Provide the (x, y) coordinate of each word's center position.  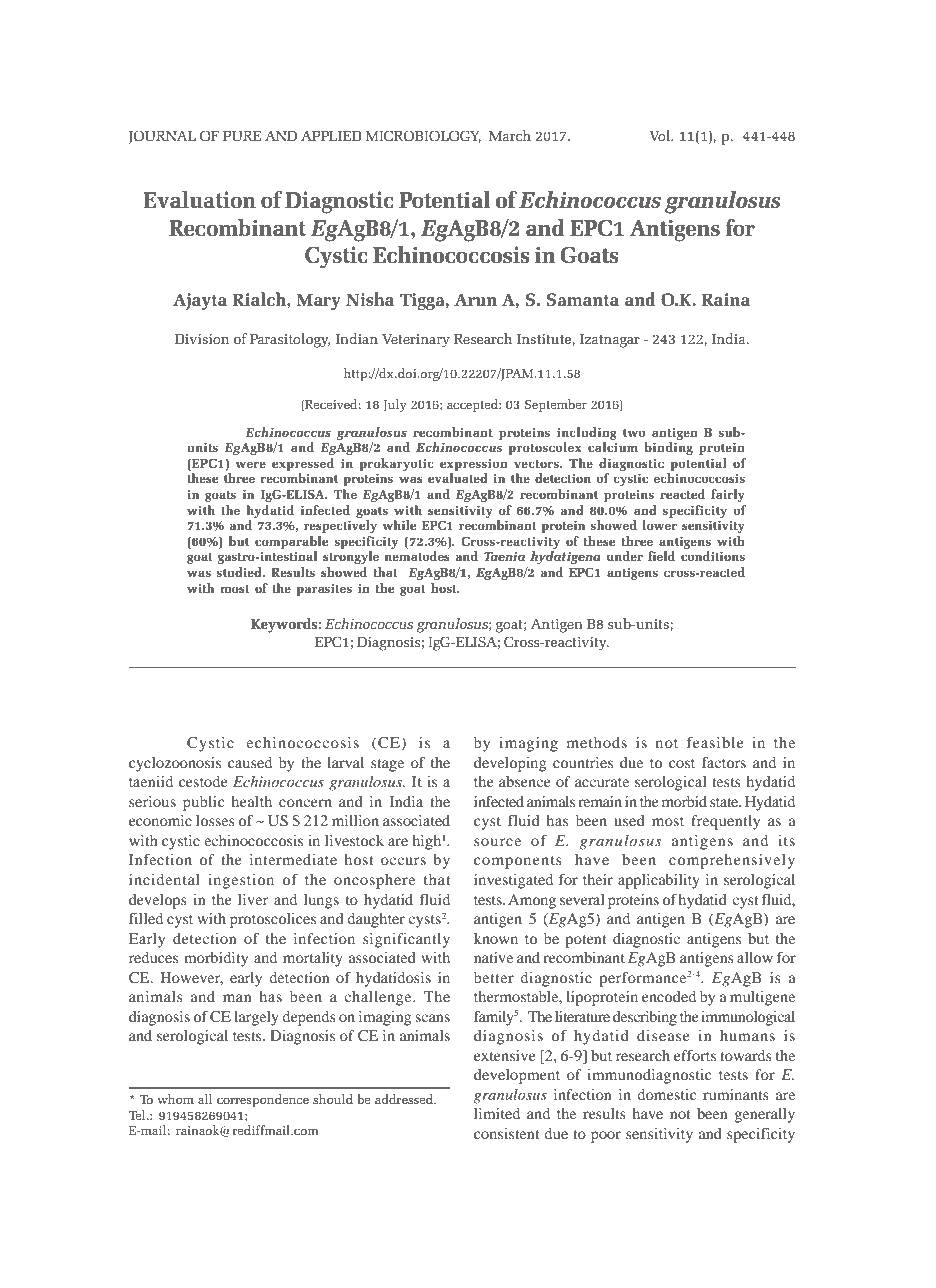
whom (175, 1099)
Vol (661, 135)
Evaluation (199, 199)
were (251, 464)
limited (497, 1113)
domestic (666, 1094)
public (203, 803)
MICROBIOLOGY (423, 136)
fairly (728, 495)
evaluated (458, 478)
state (725, 802)
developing (510, 764)
